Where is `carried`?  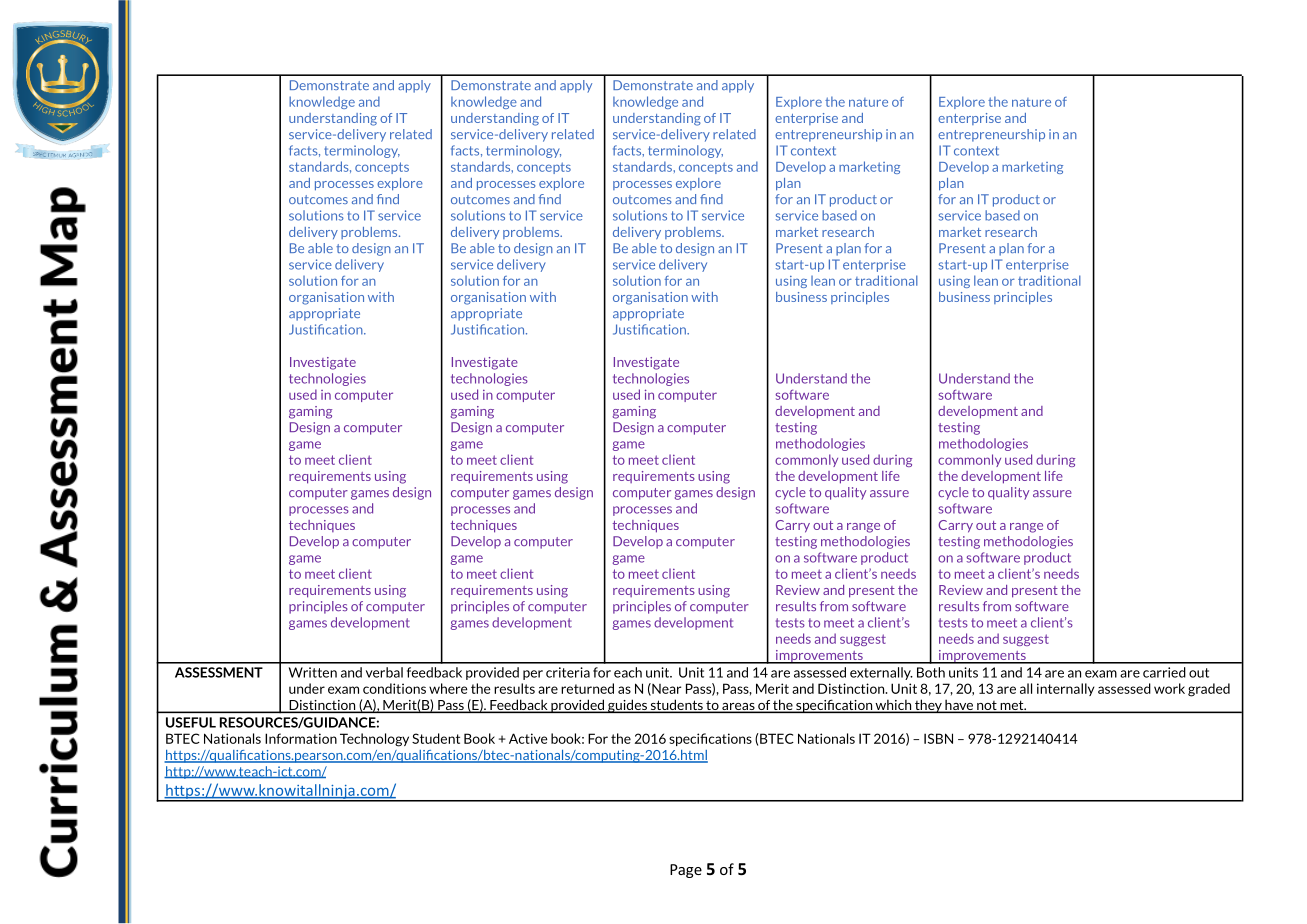
carried is located at coordinates (1164, 672).
